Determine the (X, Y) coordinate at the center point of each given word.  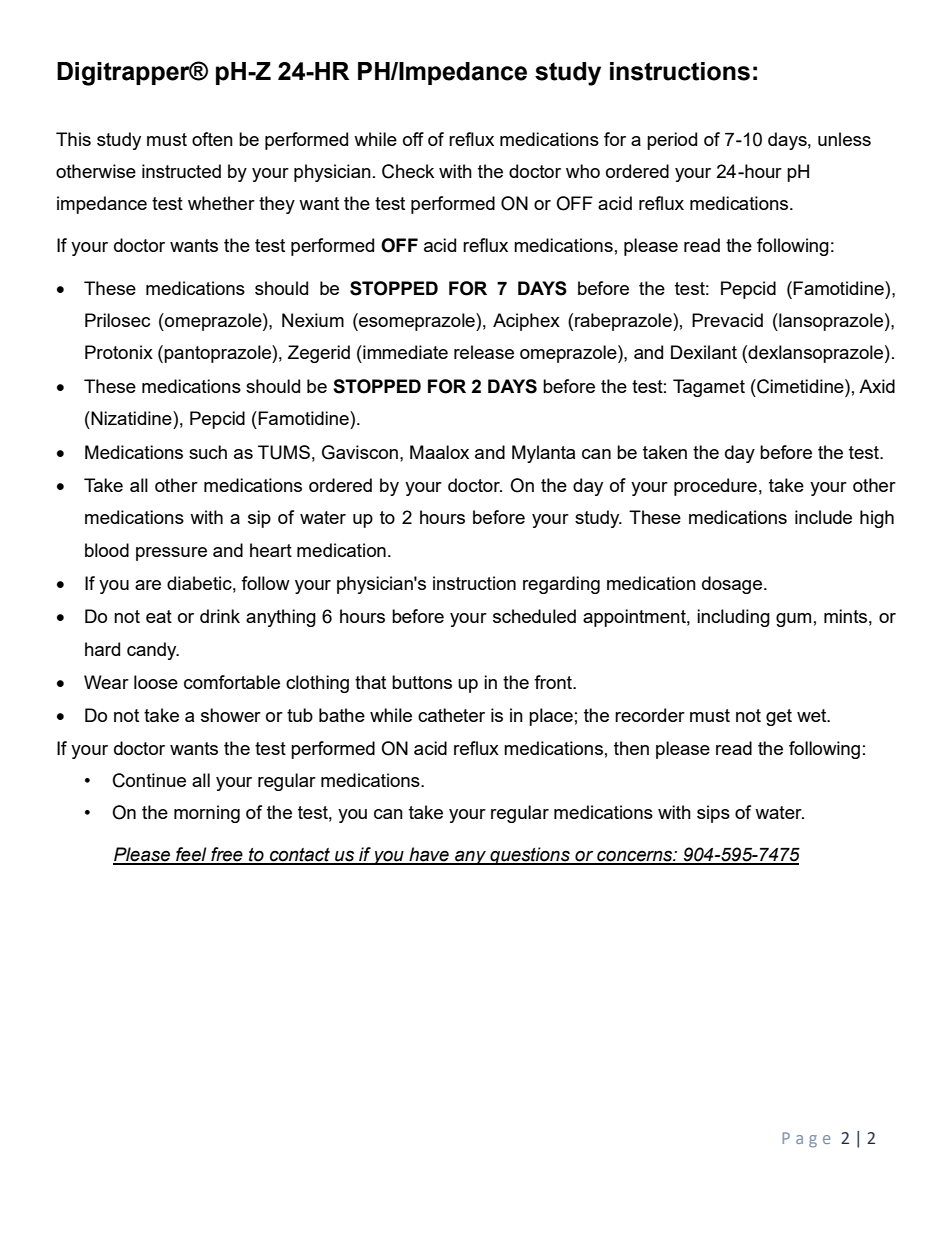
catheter (451, 715)
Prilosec (117, 320)
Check (408, 171)
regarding (561, 585)
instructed (181, 171)
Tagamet (709, 388)
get (779, 717)
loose (156, 682)
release (484, 352)
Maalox (439, 452)
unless (844, 139)
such (208, 452)
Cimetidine (800, 386)
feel (191, 855)
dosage (732, 585)
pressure (171, 554)
